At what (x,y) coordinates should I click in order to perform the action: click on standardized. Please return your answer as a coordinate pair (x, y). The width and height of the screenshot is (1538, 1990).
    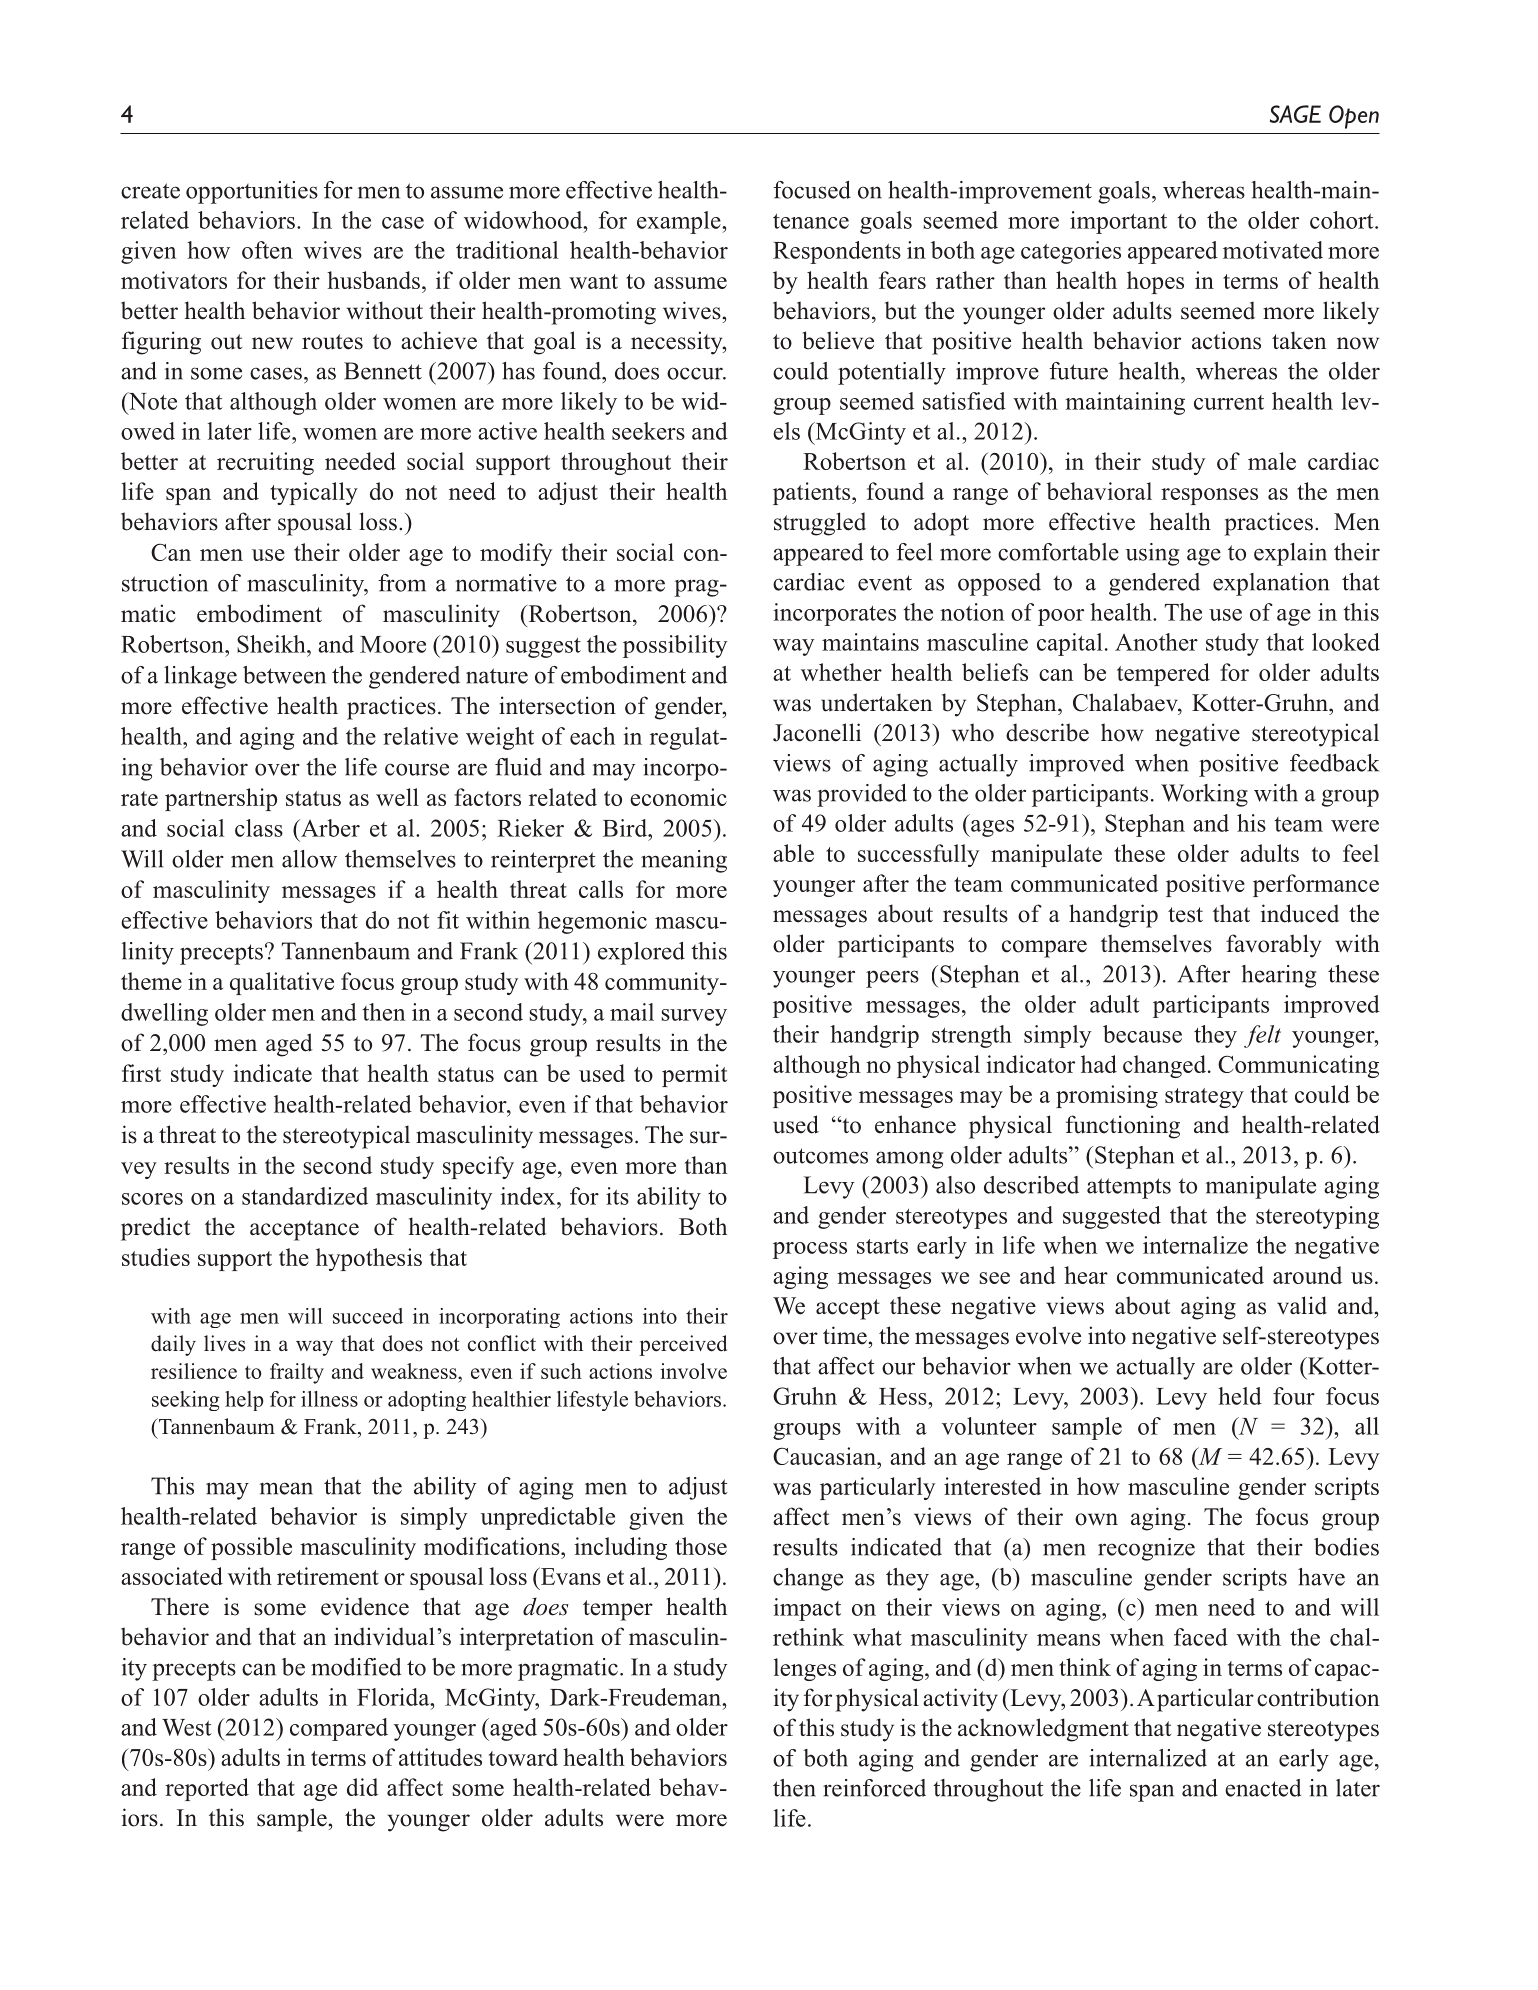
    Looking at the image, I should click on (305, 1196).
